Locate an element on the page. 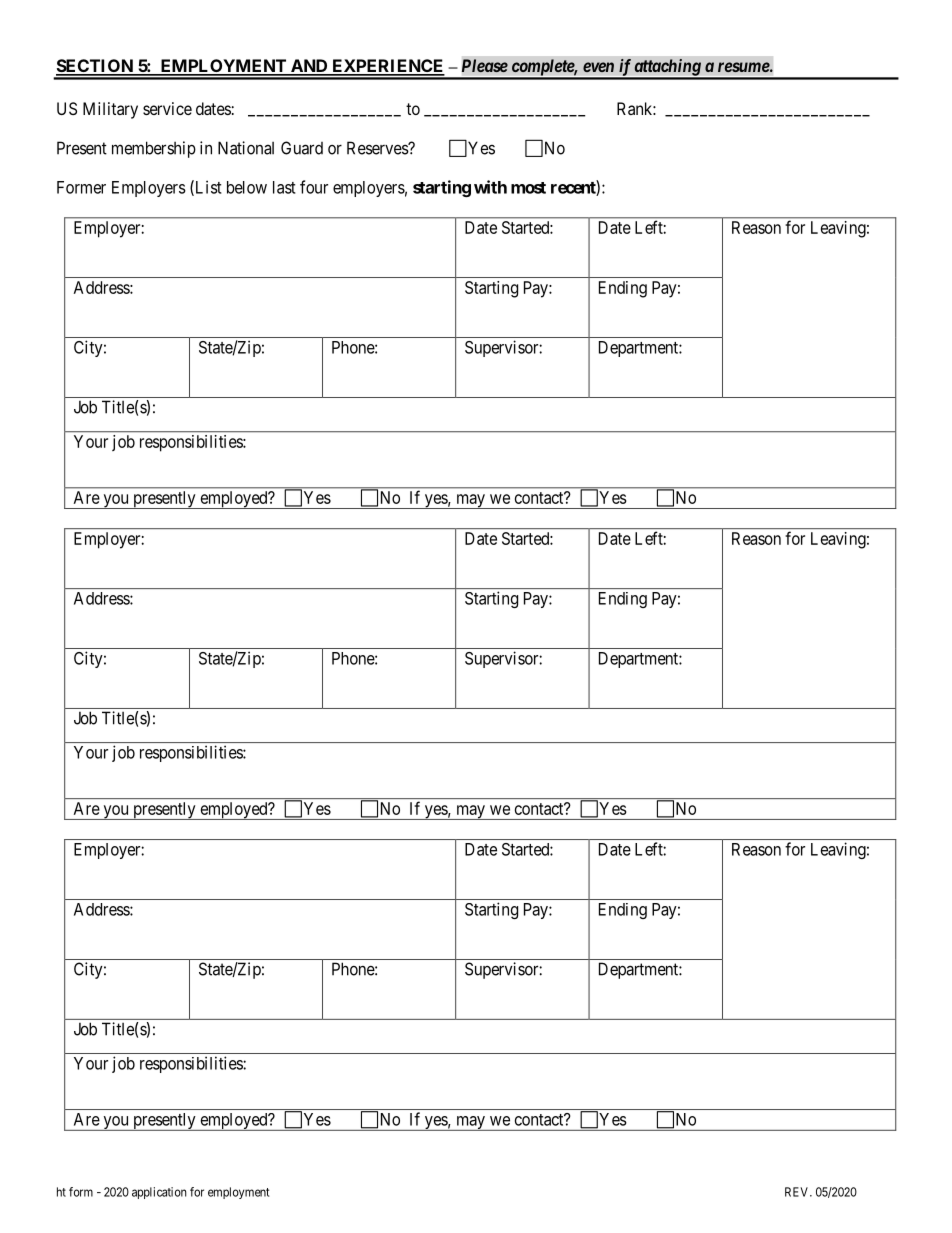 This page has width=952, height=1233. application is located at coordinates (159, 1193).
